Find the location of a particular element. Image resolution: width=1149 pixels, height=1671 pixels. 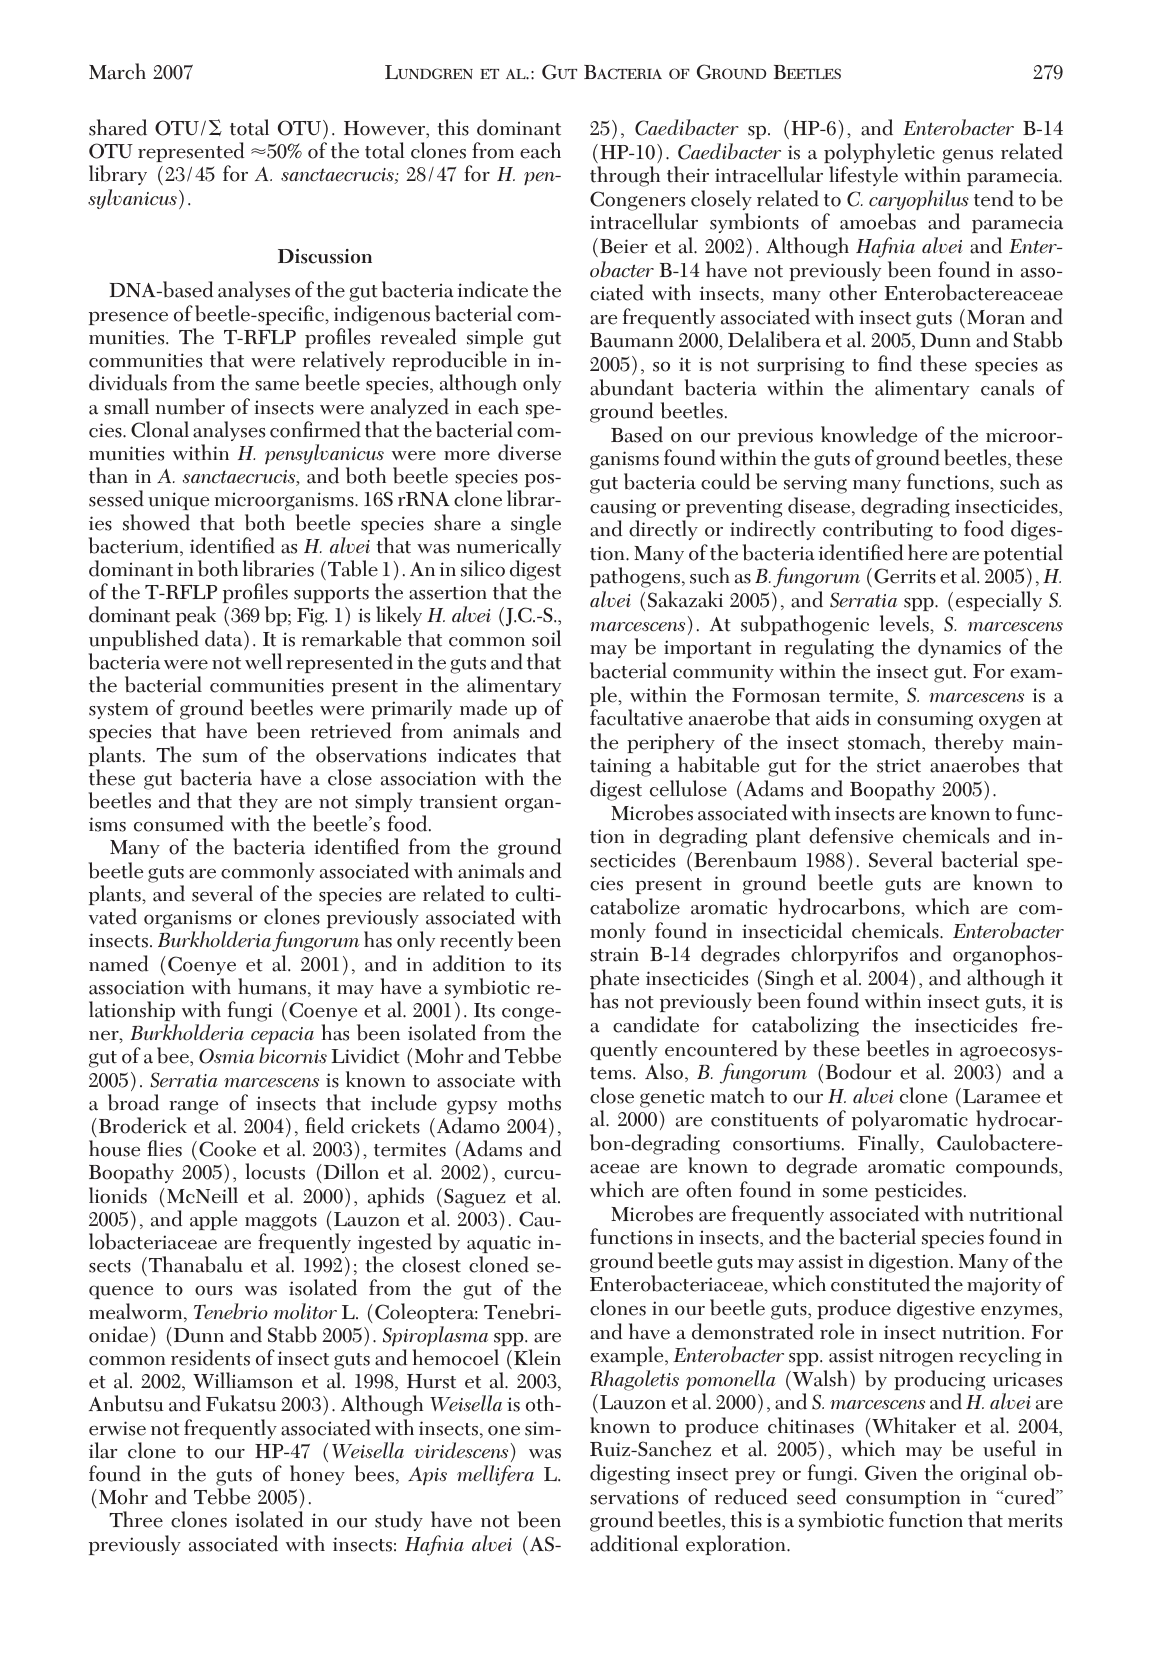

strain is located at coordinates (614, 954).
